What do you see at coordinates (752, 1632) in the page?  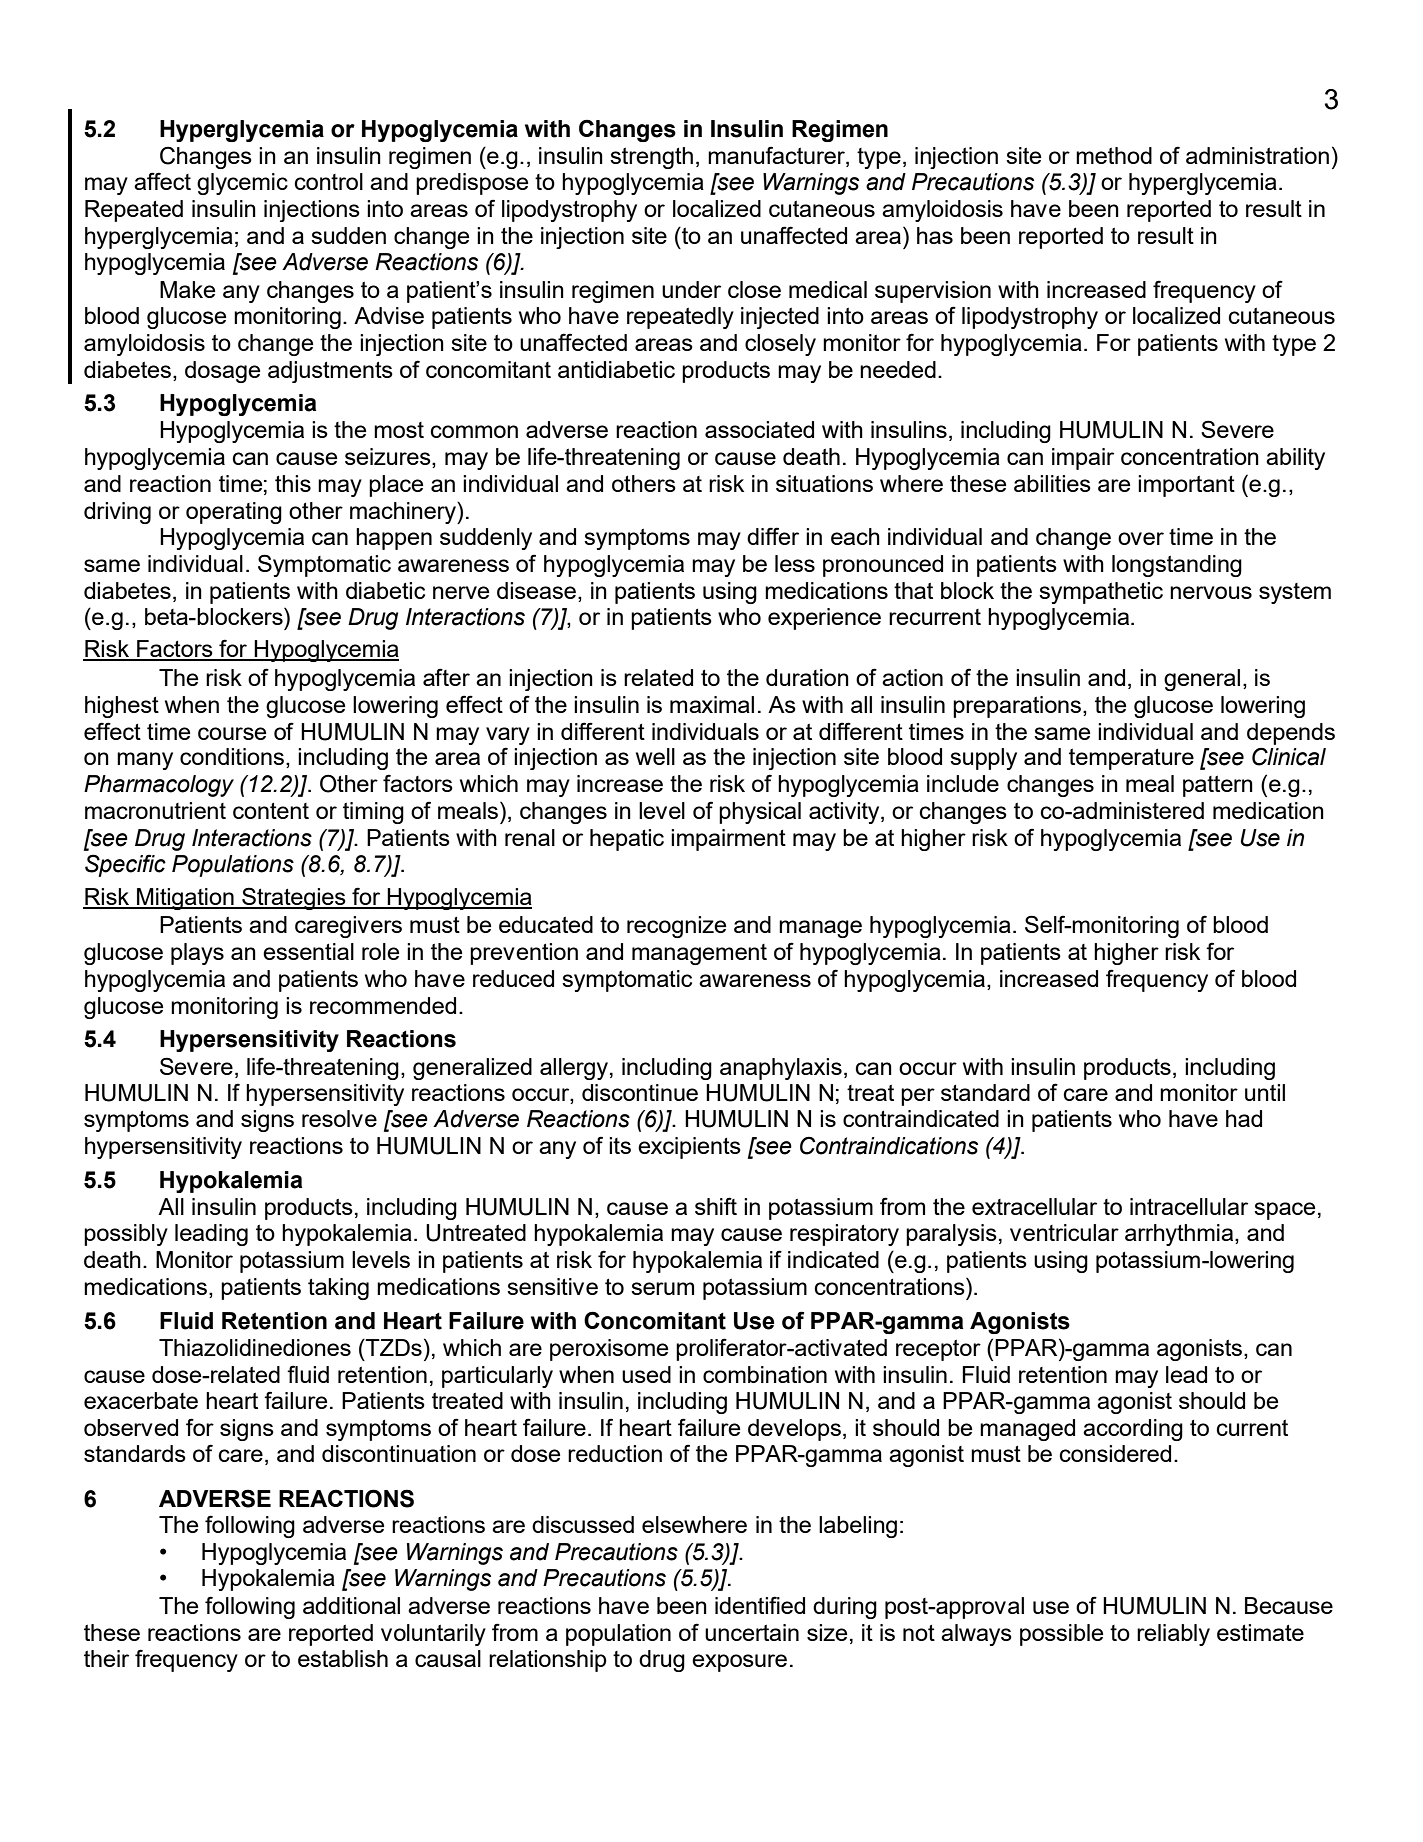 I see `uncertain` at bounding box center [752, 1632].
